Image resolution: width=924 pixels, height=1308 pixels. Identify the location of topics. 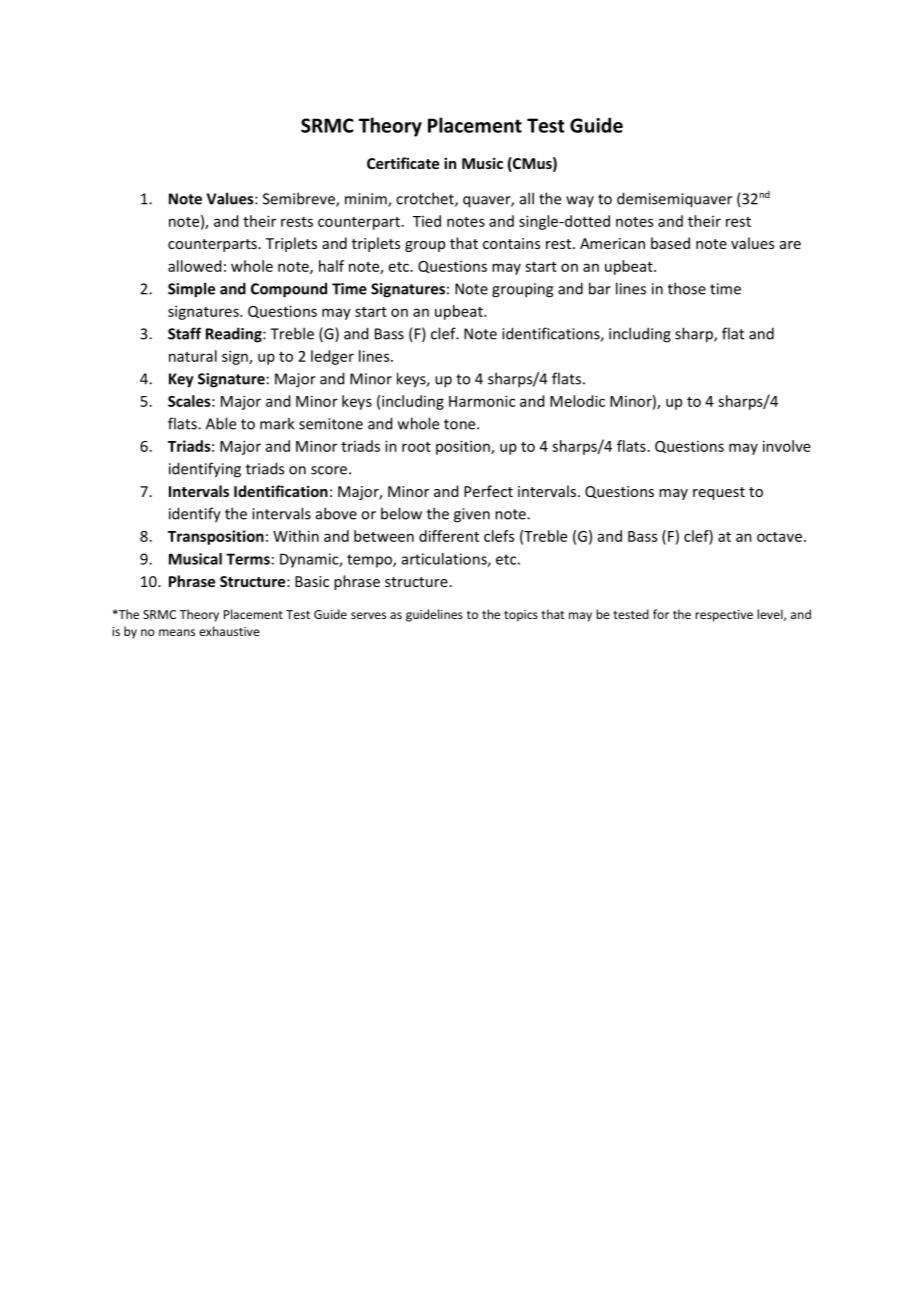
(521, 616).
